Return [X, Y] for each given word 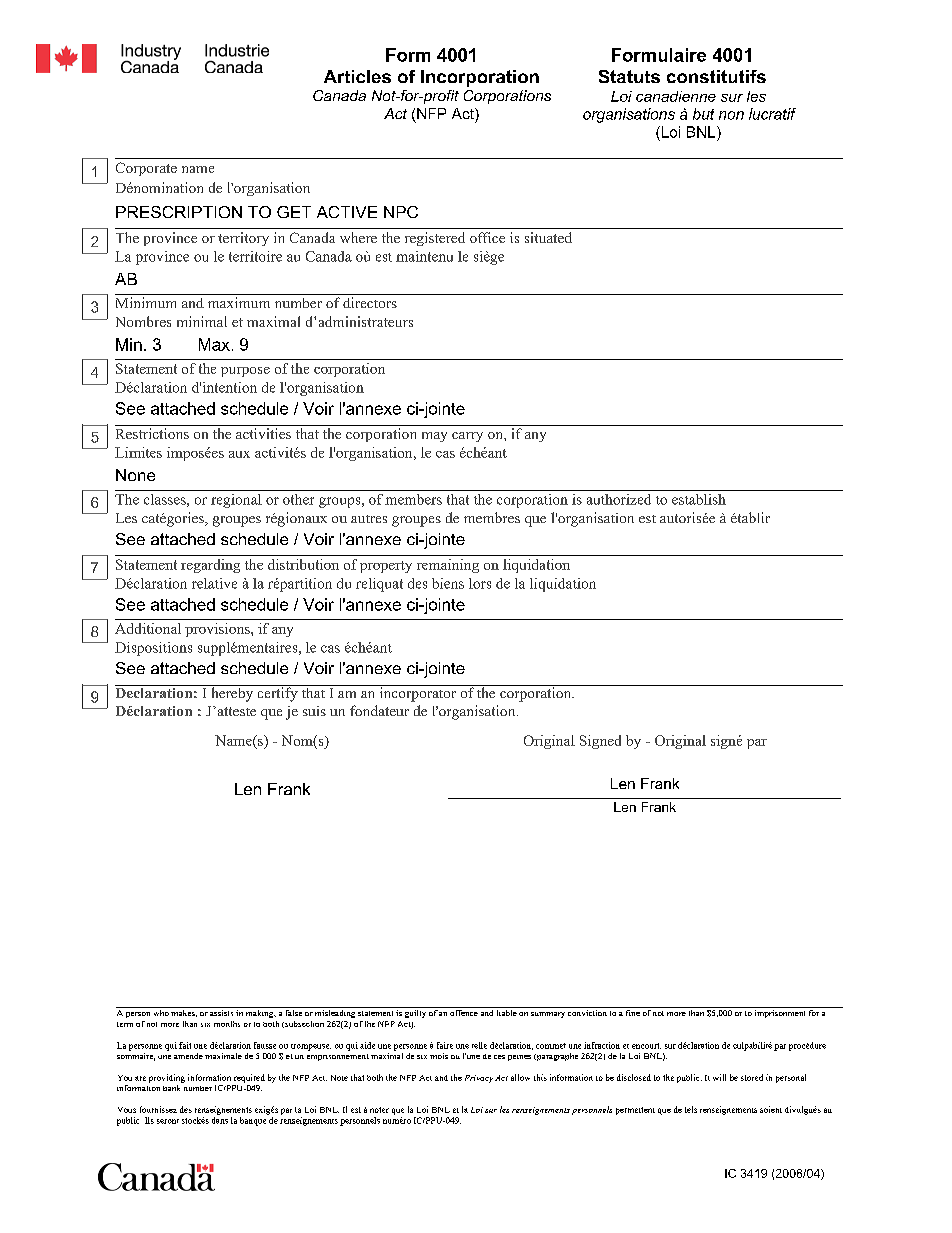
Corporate [146, 169]
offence [464, 1011]
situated [548, 237]
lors [480, 583]
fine [633, 1011]
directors [370, 302]
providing [167, 1078]
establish [699, 499]
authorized [619, 499]
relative [214, 583]
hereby [232, 693]
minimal [202, 321]
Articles [357, 76]
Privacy [479, 1079]
